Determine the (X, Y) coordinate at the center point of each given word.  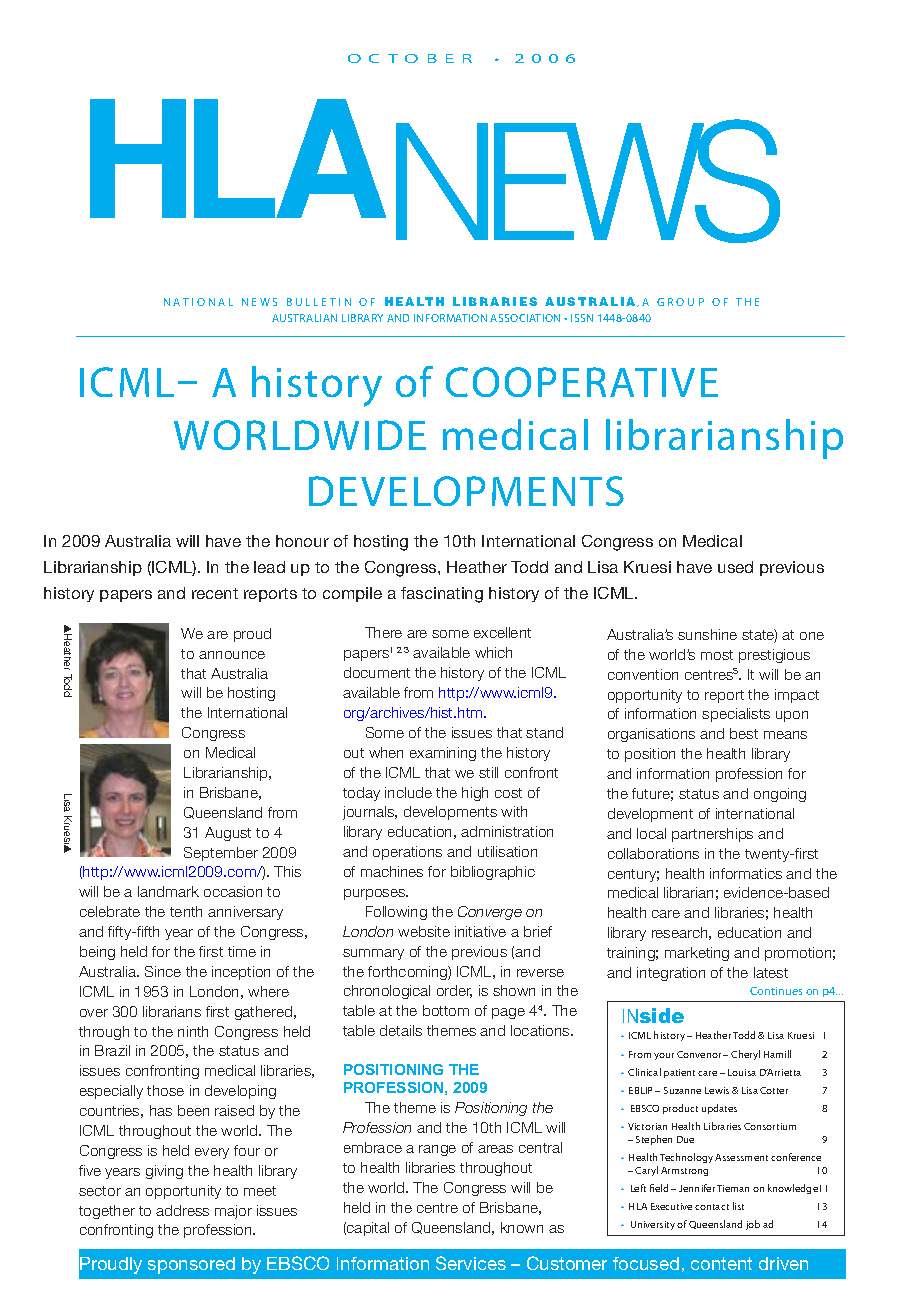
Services (471, 1263)
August (228, 834)
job (753, 1225)
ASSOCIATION (525, 318)
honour (302, 541)
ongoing (780, 795)
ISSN (582, 318)
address (182, 1210)
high (475, 794)
